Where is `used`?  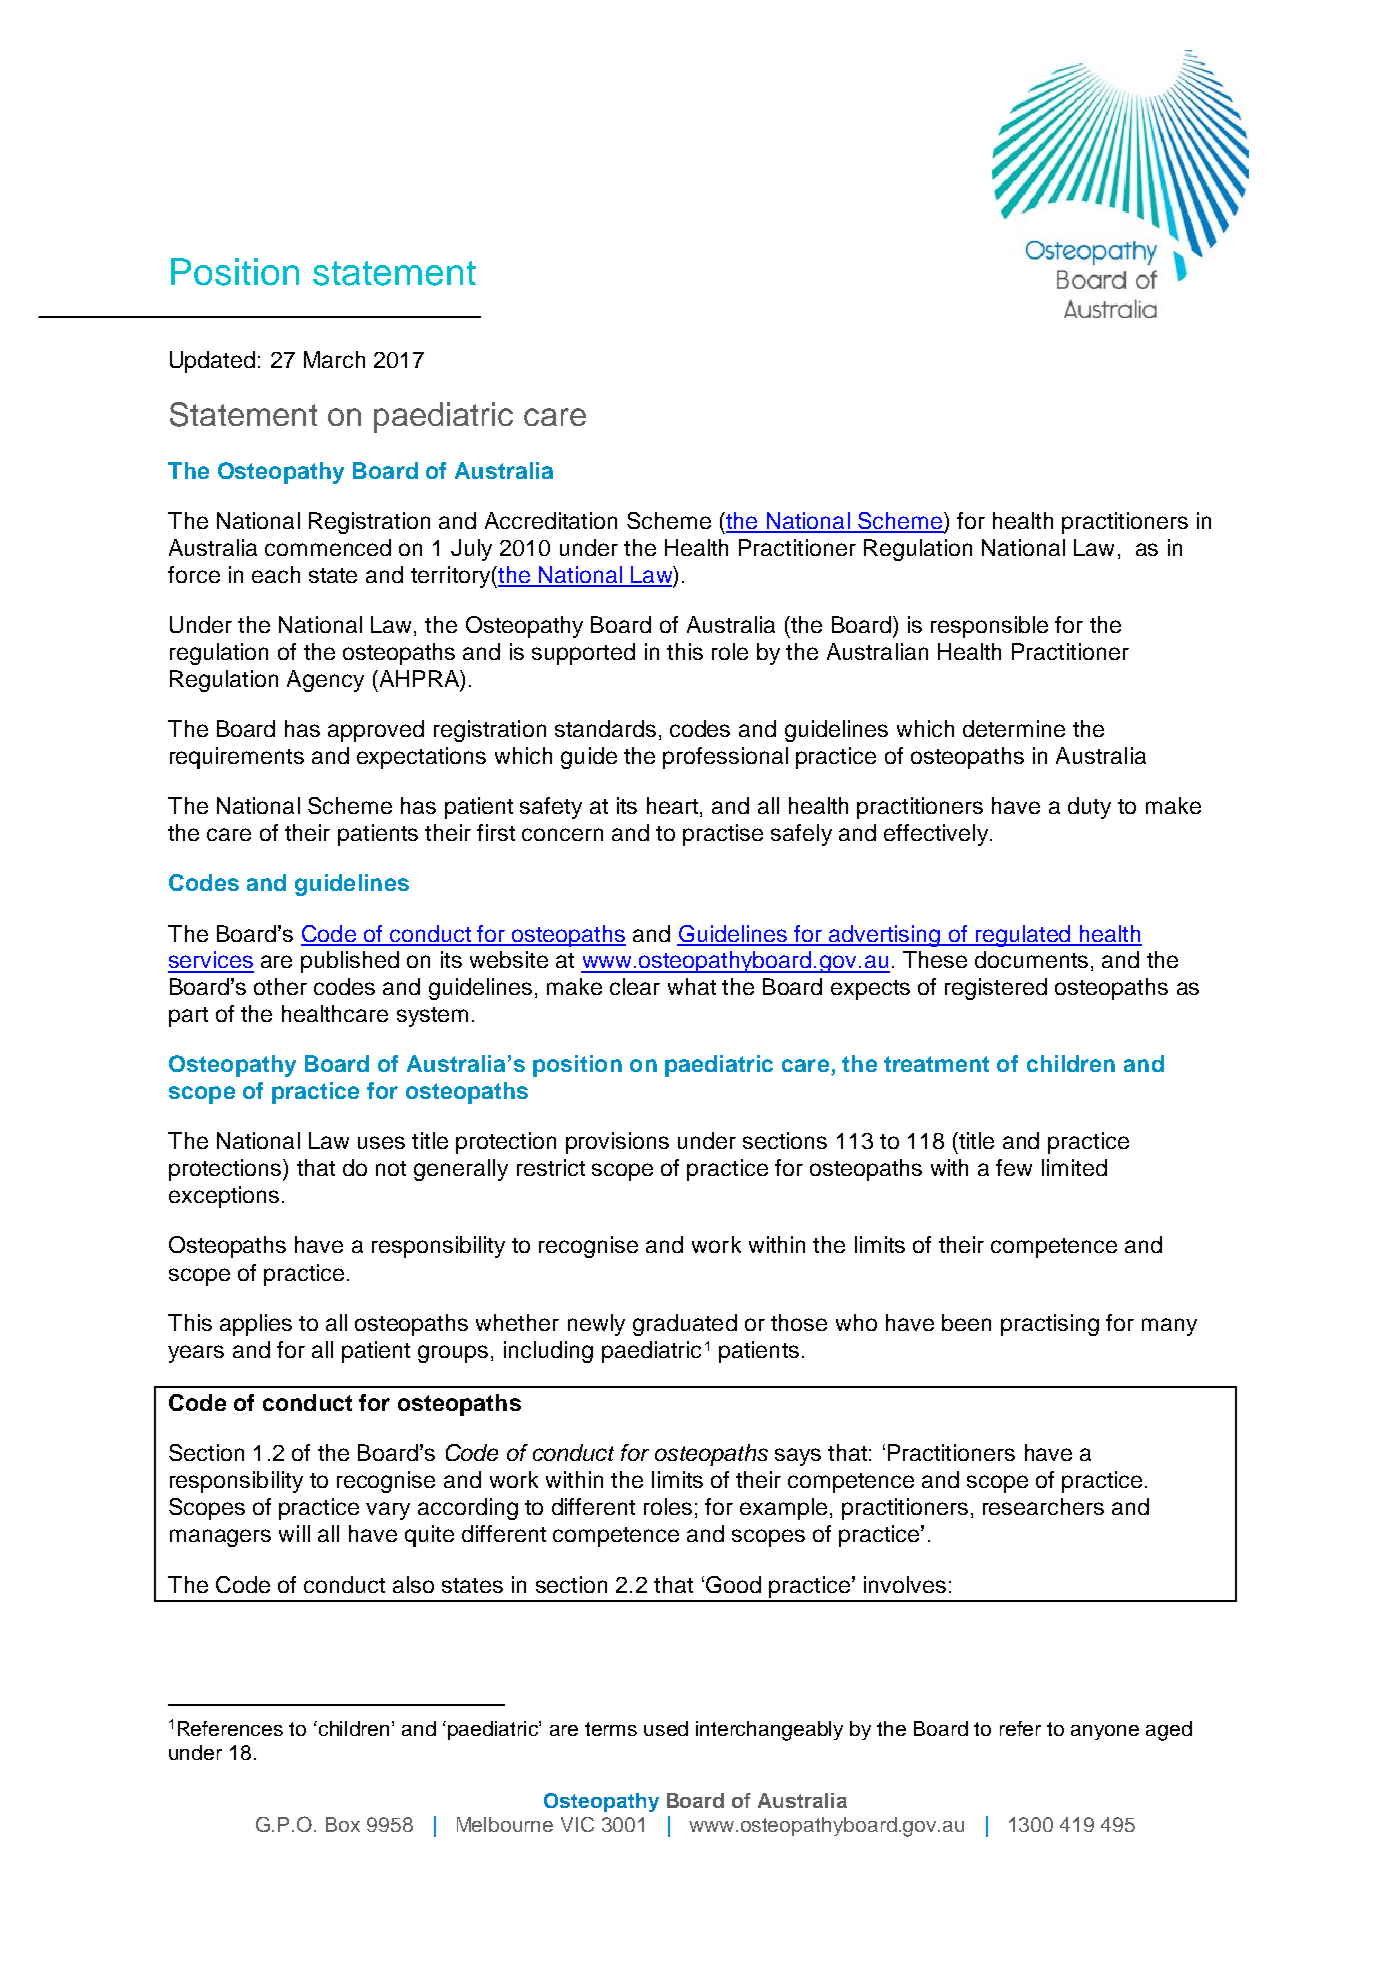
used is located at coordinates (666, 1728).
